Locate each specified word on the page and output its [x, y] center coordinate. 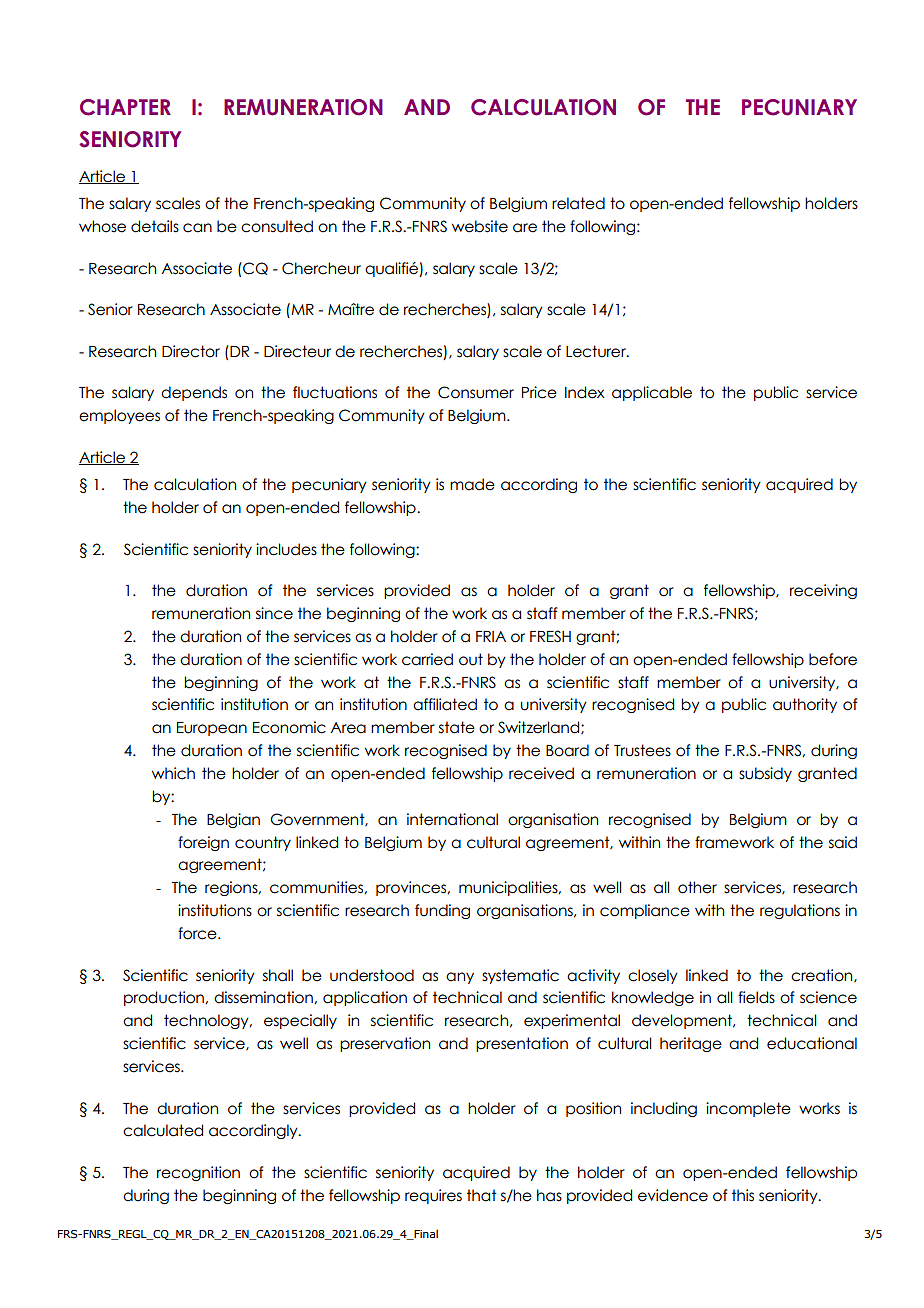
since [274, 613]
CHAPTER [125, 107]
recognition [198, 1173]
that [482, 1195]
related [578, 203]
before [833, 659]
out [471, 659]
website [480, 226]
